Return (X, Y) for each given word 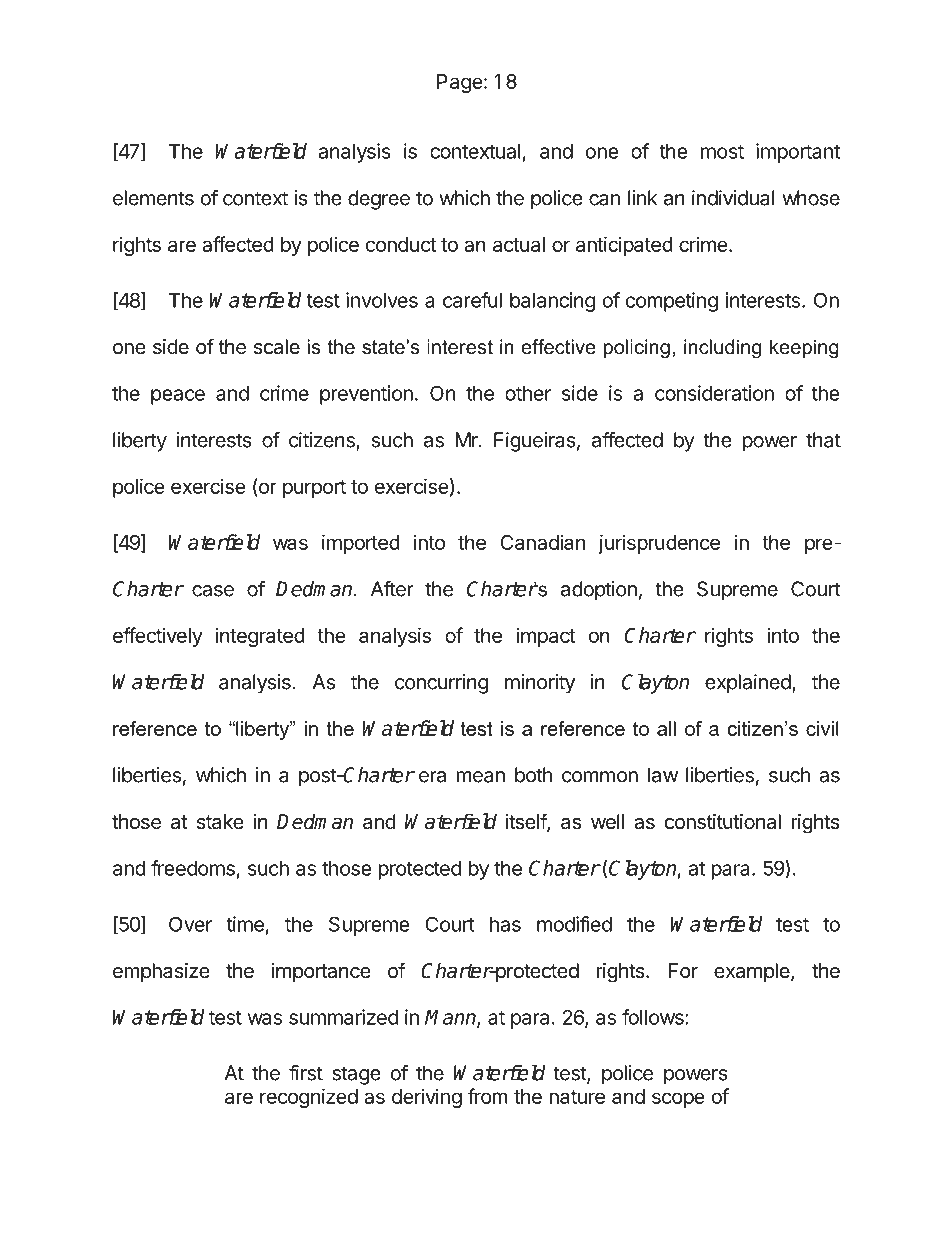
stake (220, 821)
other (528, 393)
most (722, 152)
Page (460, 83)
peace (178, 397)
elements (153, 198)
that (823, 440)
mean (481, 777)
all (666, 728)
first (306, 1073)
